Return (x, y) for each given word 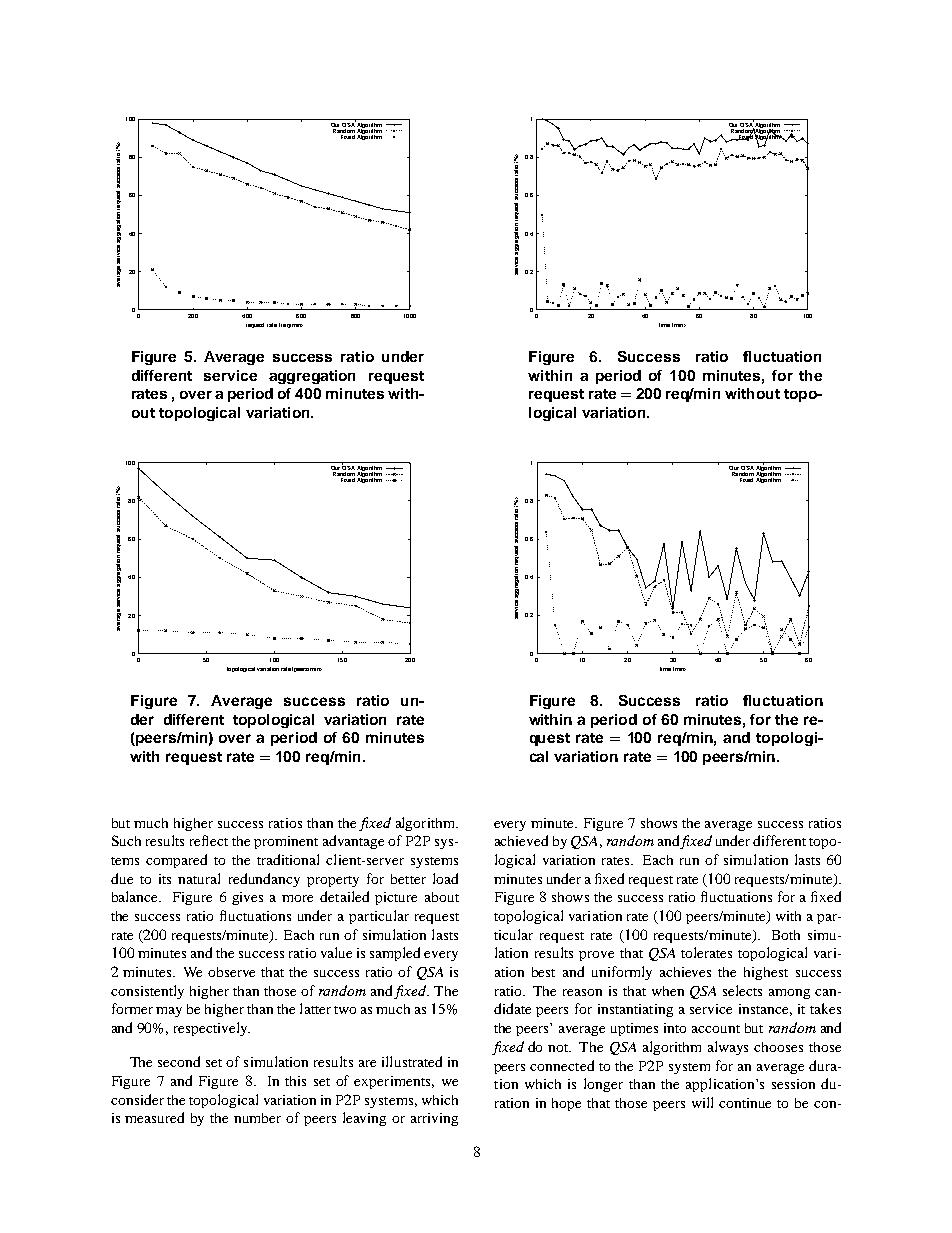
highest (766, 973)
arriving (434, 1119)
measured (154, 1117)
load (445, 878)
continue (745, 1103)
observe (231, 972)
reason (582, 992)
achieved (521, 840)
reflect (209, 840)
